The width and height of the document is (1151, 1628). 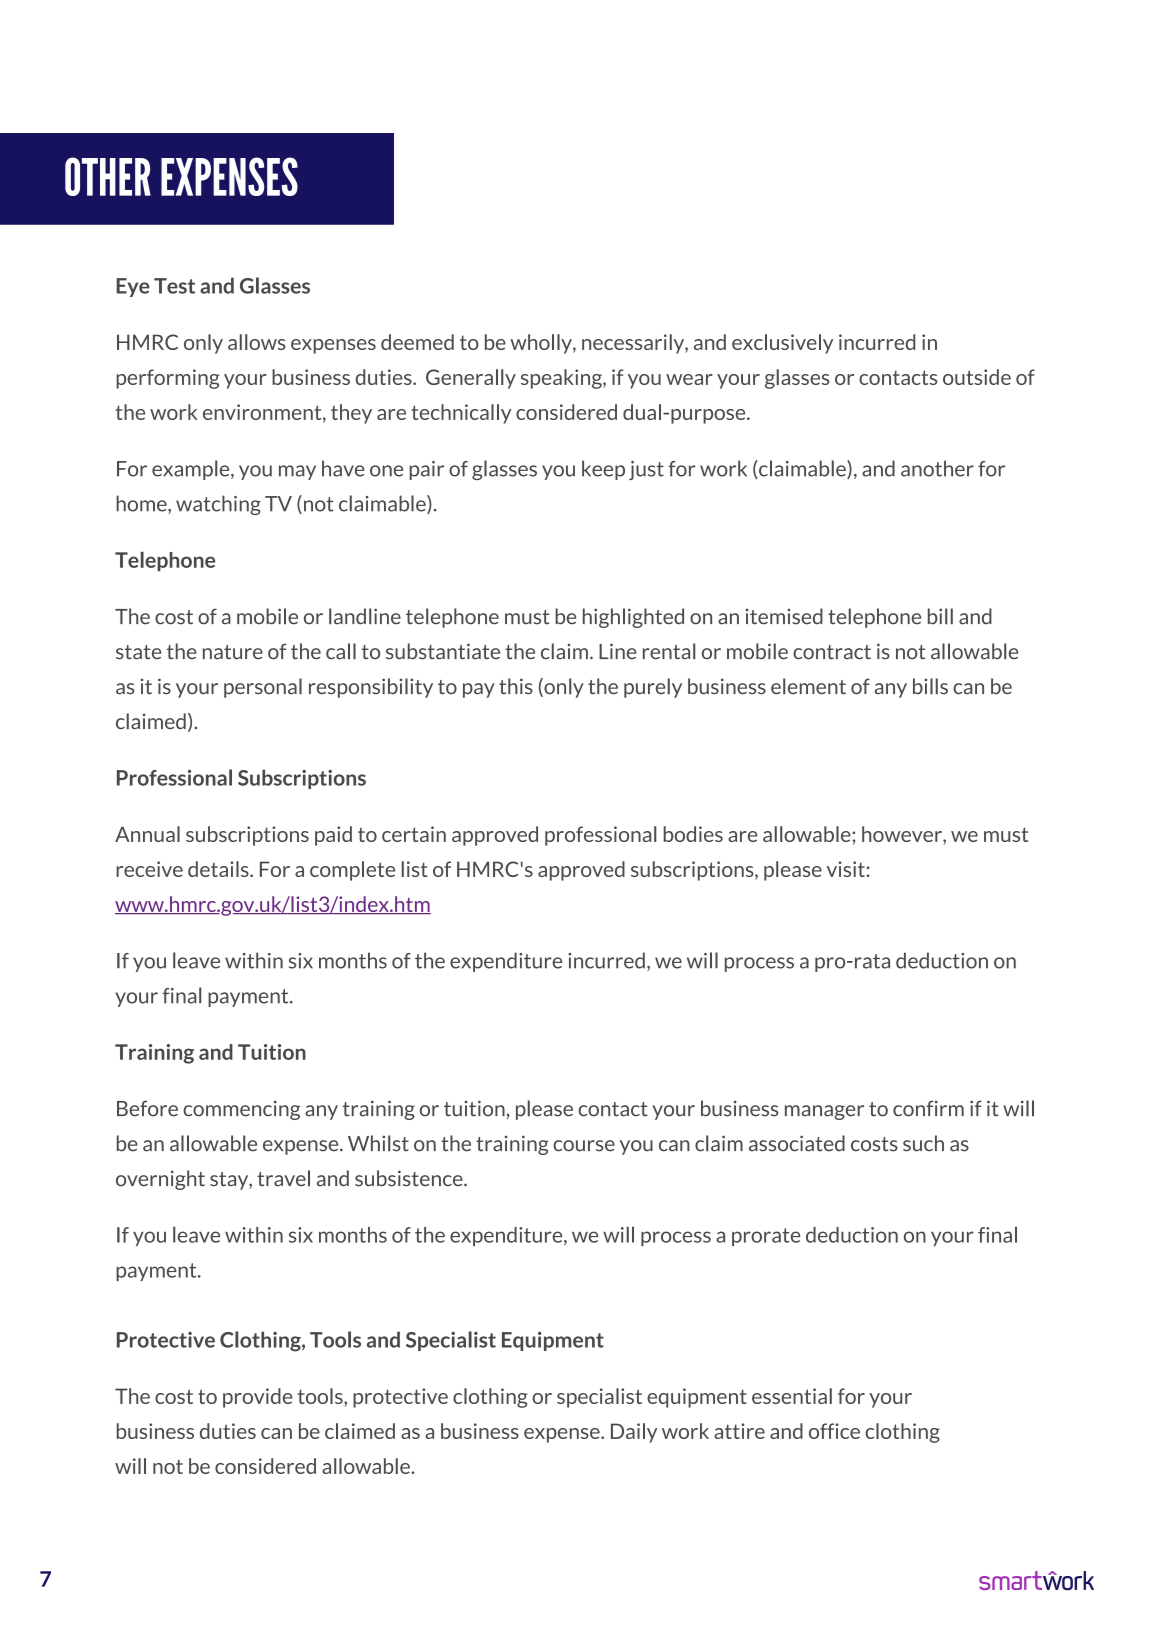 I want to click on allows, so click(x=257, y=342).
